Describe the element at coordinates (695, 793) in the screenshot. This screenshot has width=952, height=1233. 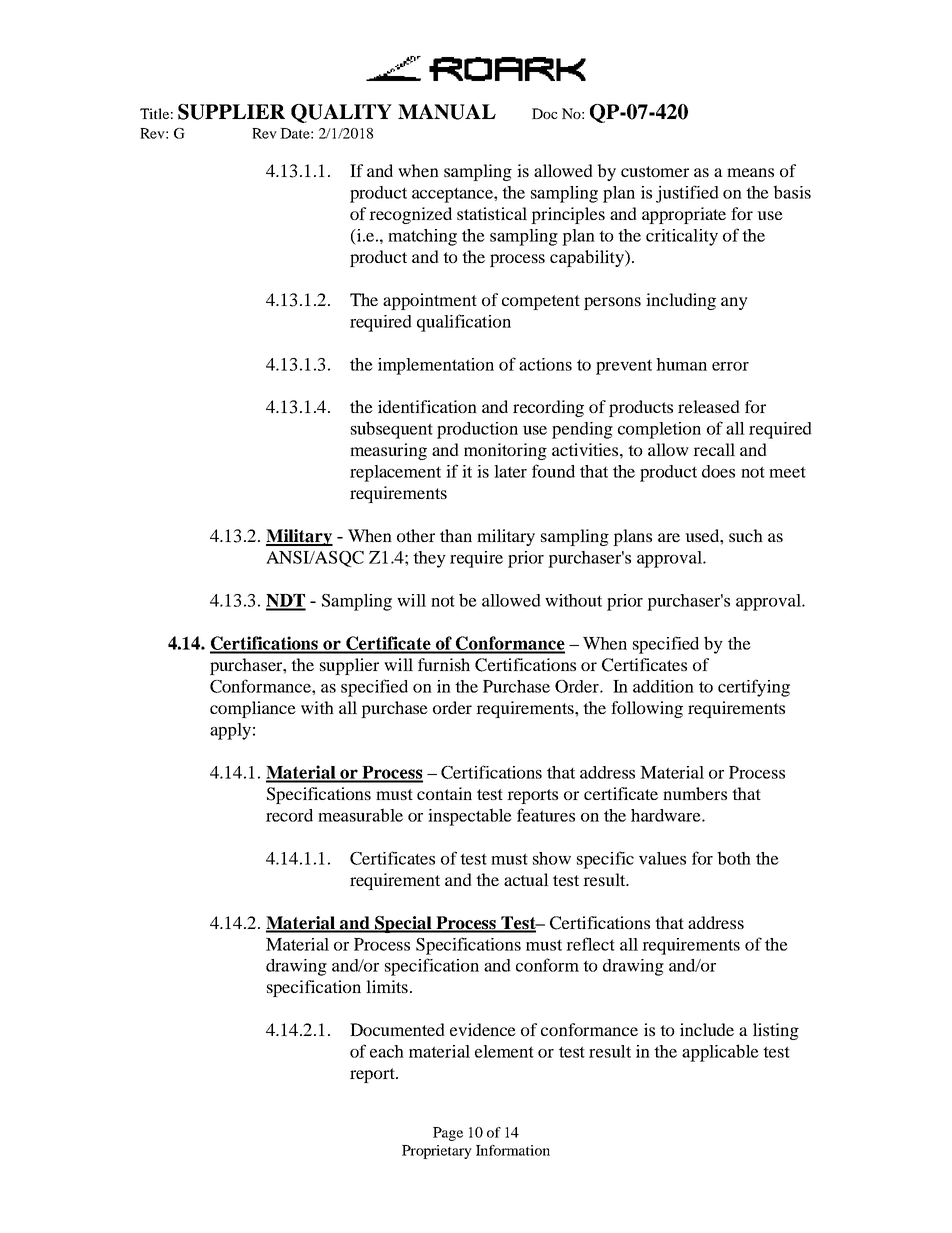
I see `numbers` at that location.
